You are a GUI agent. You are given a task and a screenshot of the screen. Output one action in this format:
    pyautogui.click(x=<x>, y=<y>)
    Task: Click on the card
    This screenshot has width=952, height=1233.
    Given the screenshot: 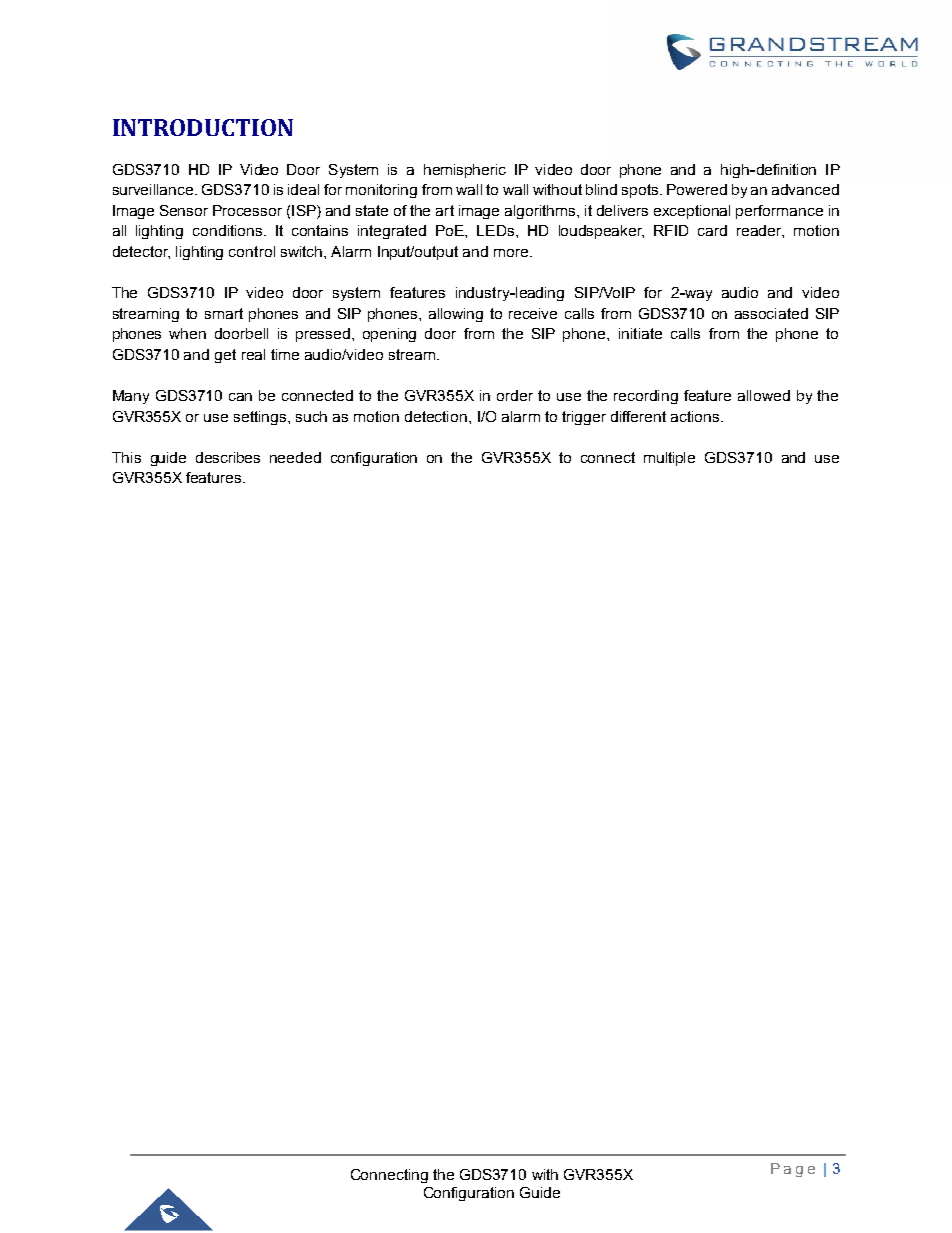 What is the action you would take?
    pyautogui.click(x=712, y=230)
